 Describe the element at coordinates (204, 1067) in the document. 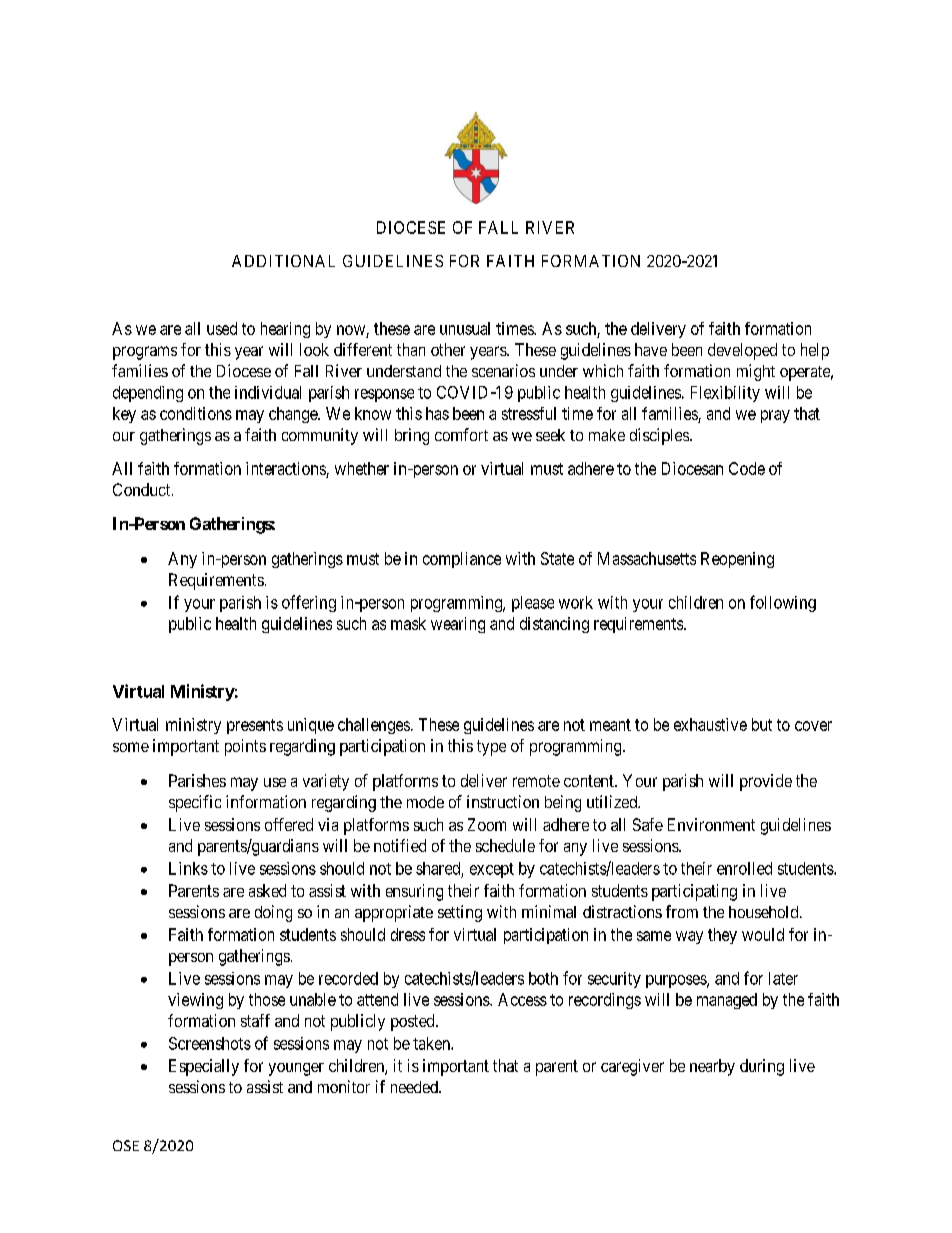

I see `Especially` at that location.
